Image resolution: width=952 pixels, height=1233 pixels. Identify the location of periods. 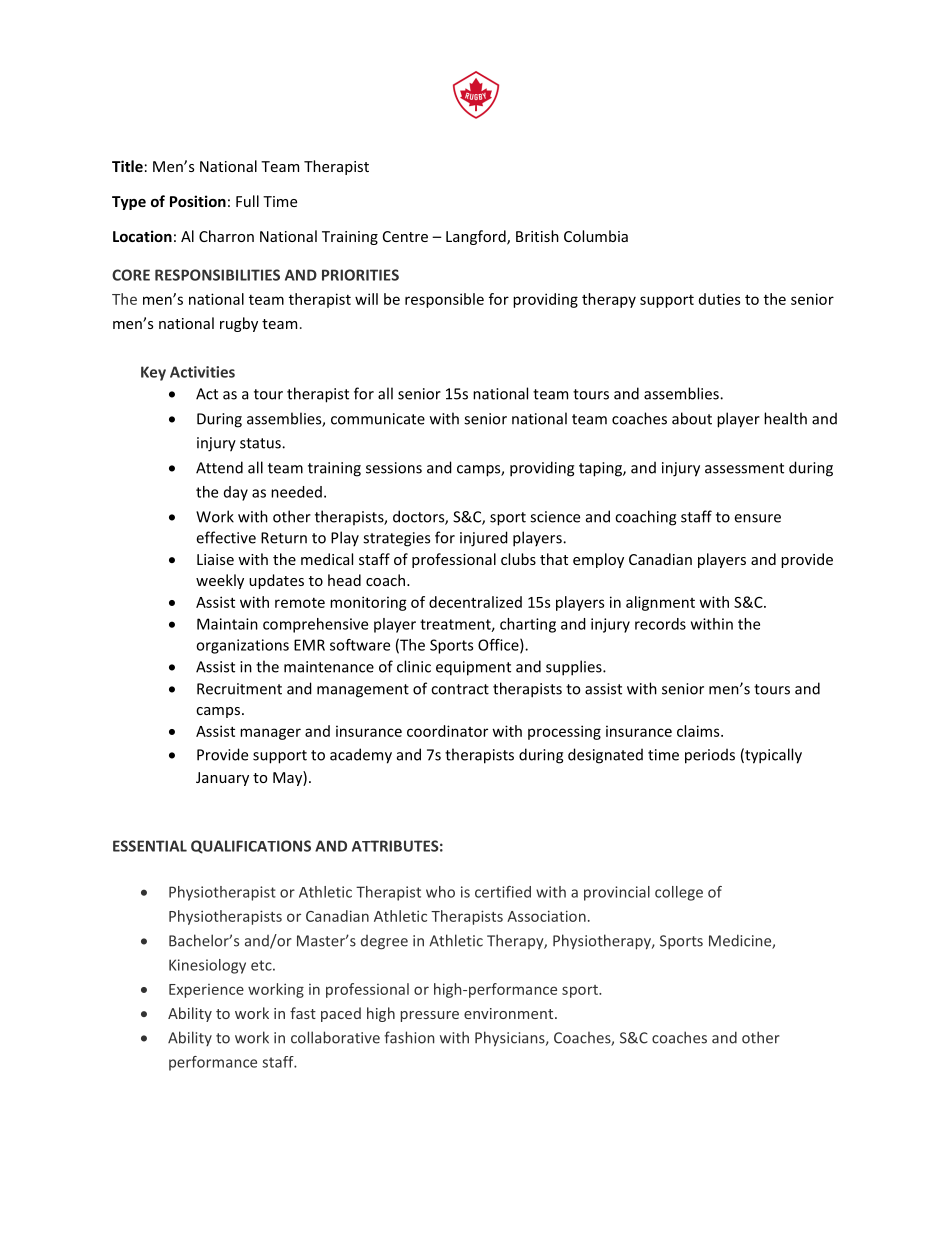
(710, 756).
